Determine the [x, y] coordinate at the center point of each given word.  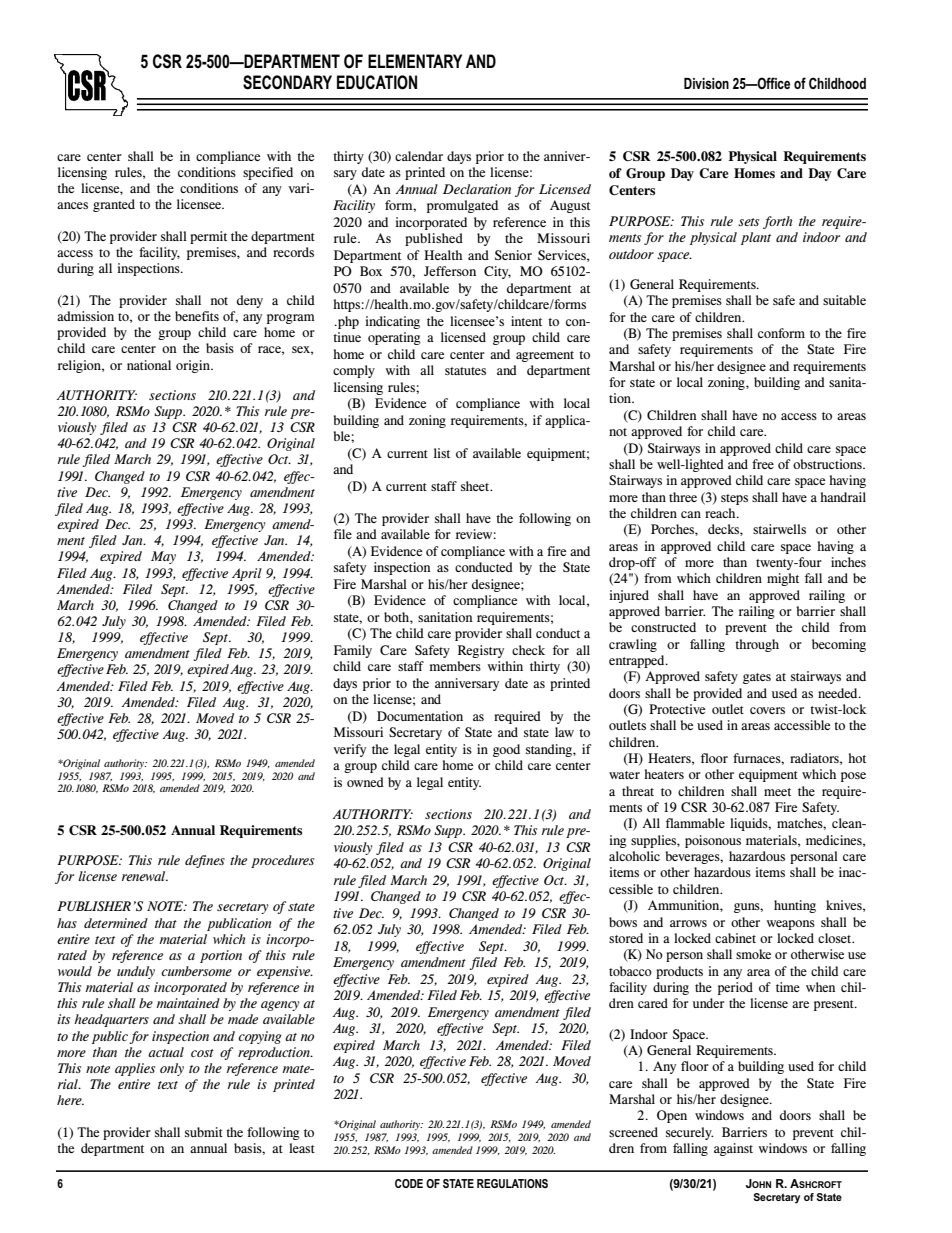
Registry [481, 651]
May [163, 557]
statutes [465, 371]
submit [204, 1132]
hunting [795, 906]
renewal [145, 876]
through [757, 645]
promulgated [462, 206]
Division [706, 83]
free [763, 464]
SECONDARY [287, 82]
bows [623, 922]
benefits [197, 316]
